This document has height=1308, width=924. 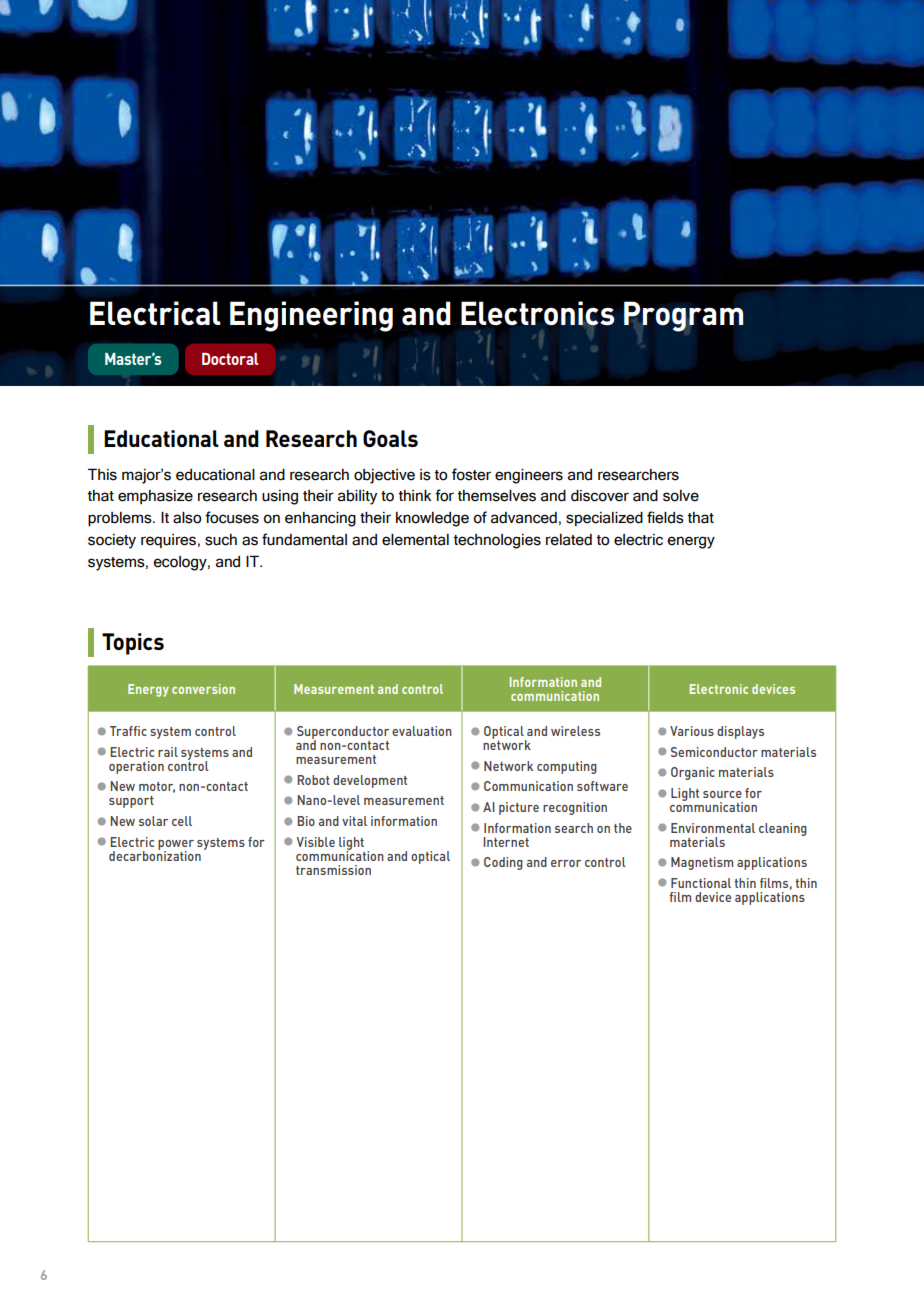 I want to click on conversion, so click(x=203, y=689).
